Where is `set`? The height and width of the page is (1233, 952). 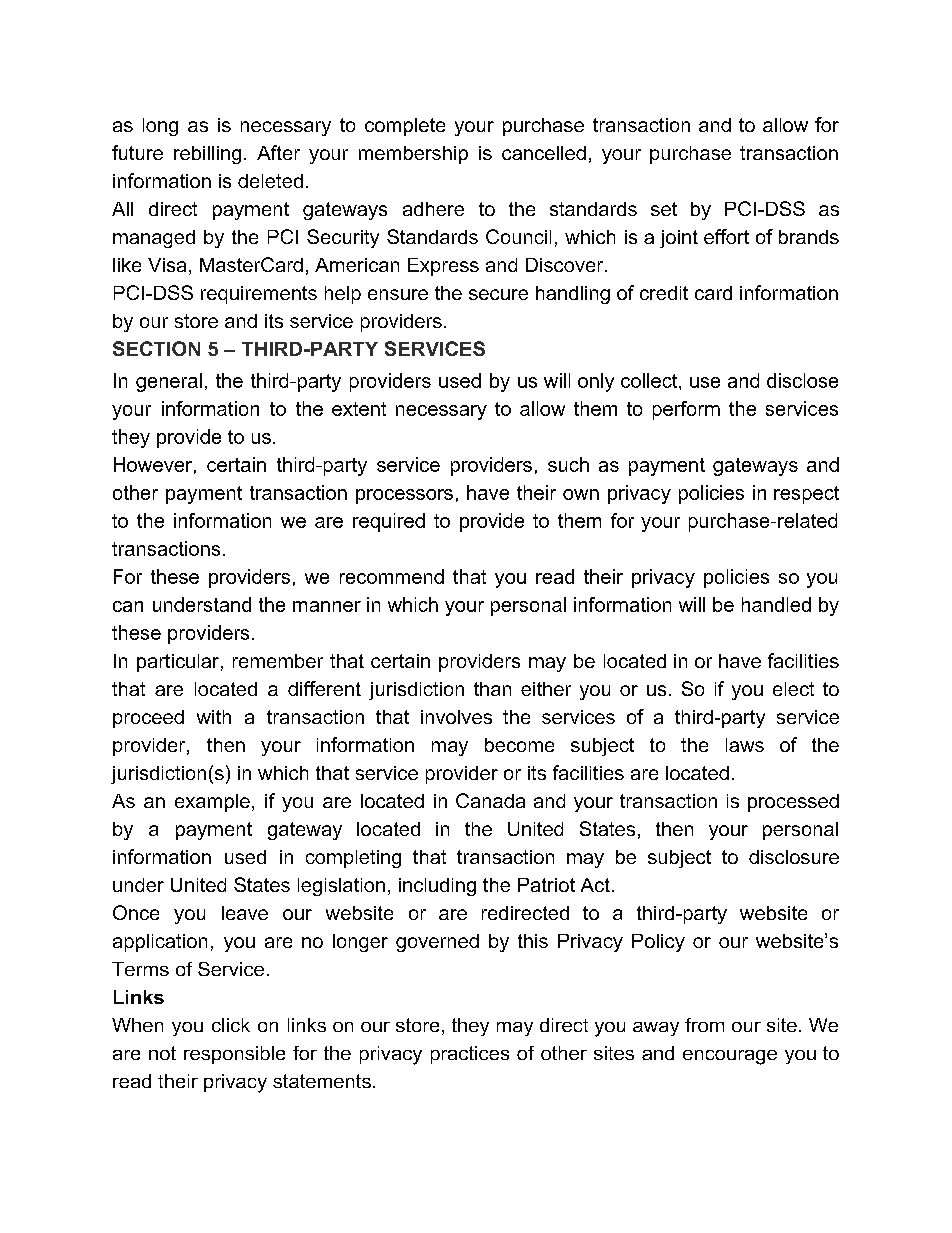
set is located at coordinates (664, 209).
